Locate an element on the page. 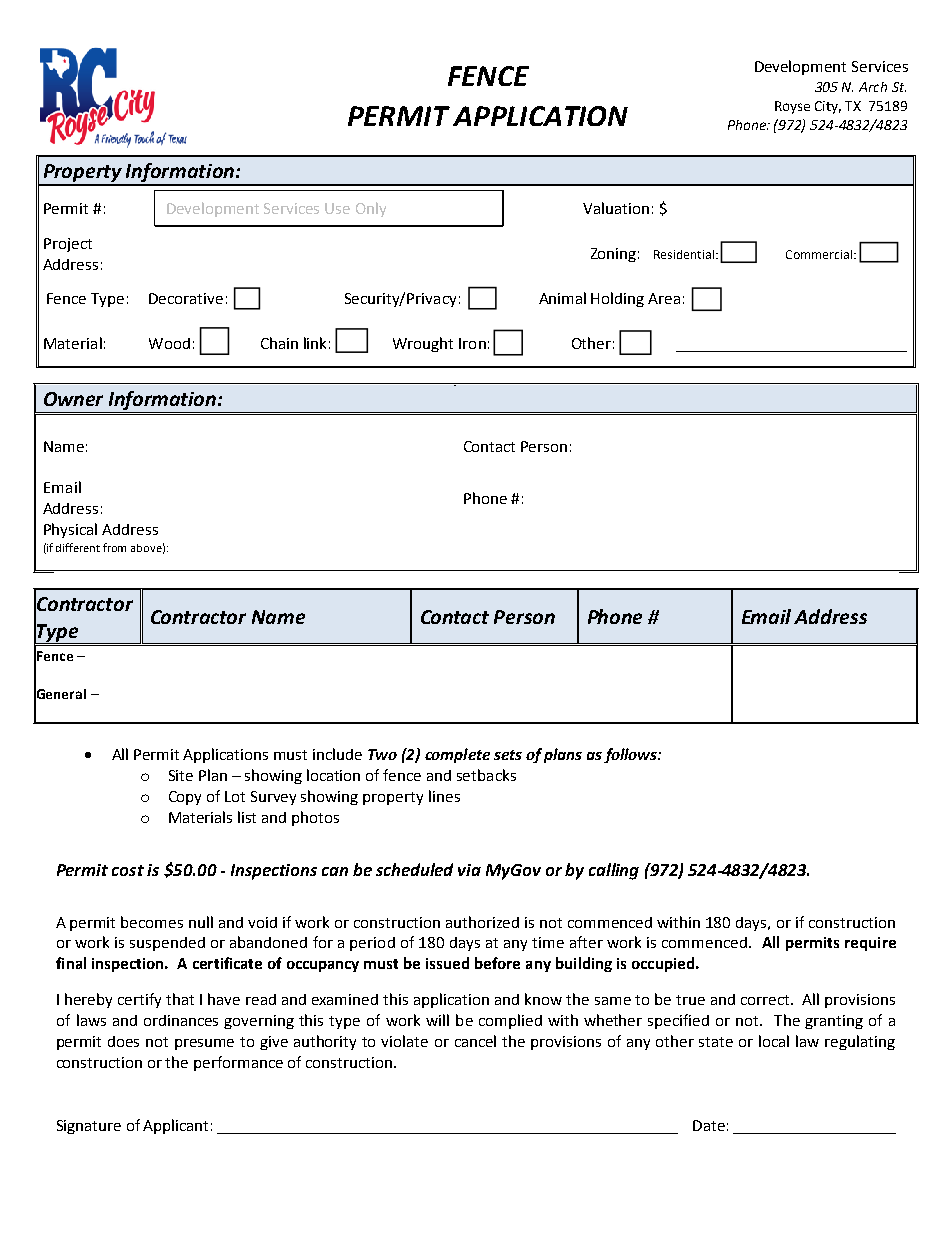  follows is located at coordinates (631, 755).
